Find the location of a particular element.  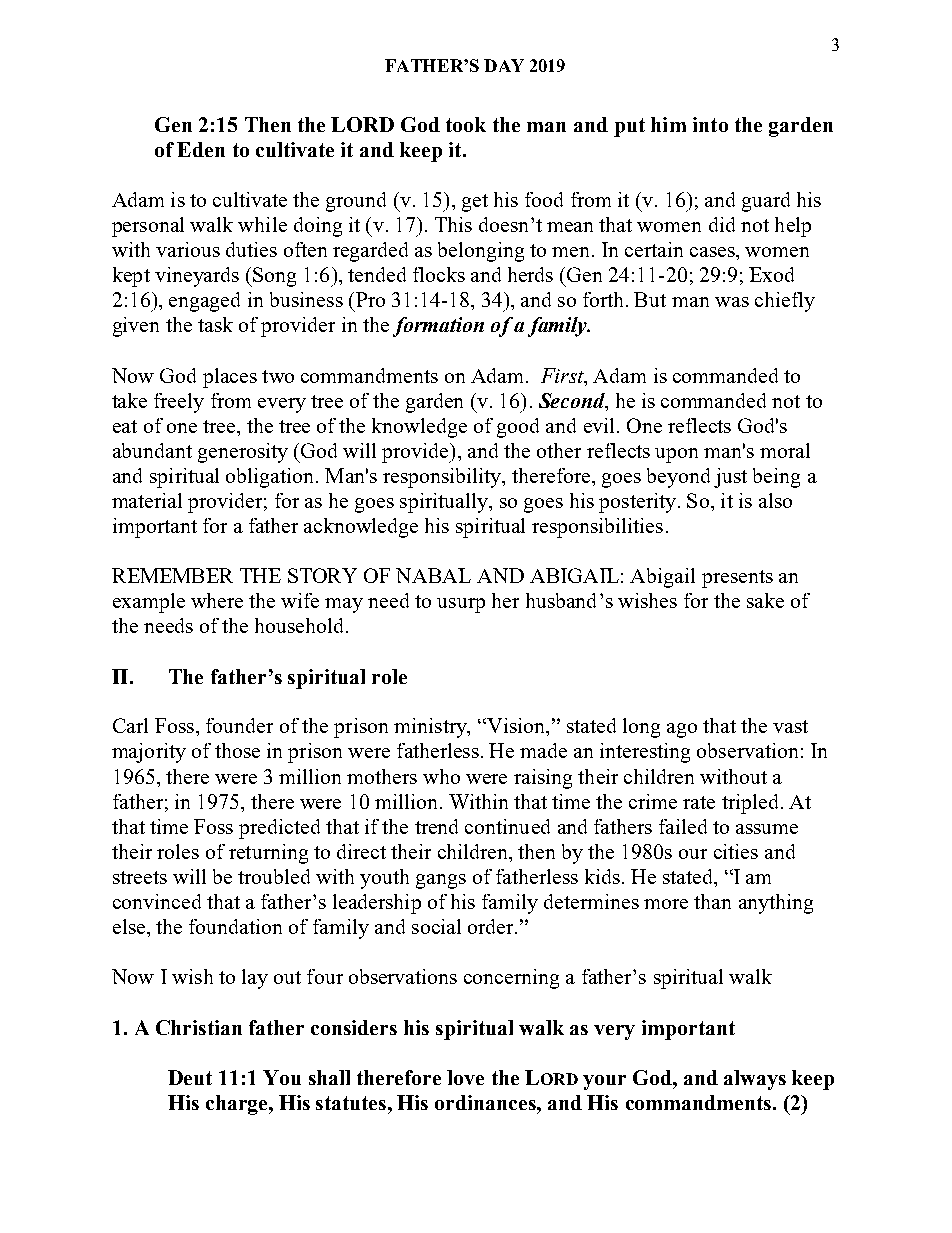

into is located at coordinates (710, 124).
